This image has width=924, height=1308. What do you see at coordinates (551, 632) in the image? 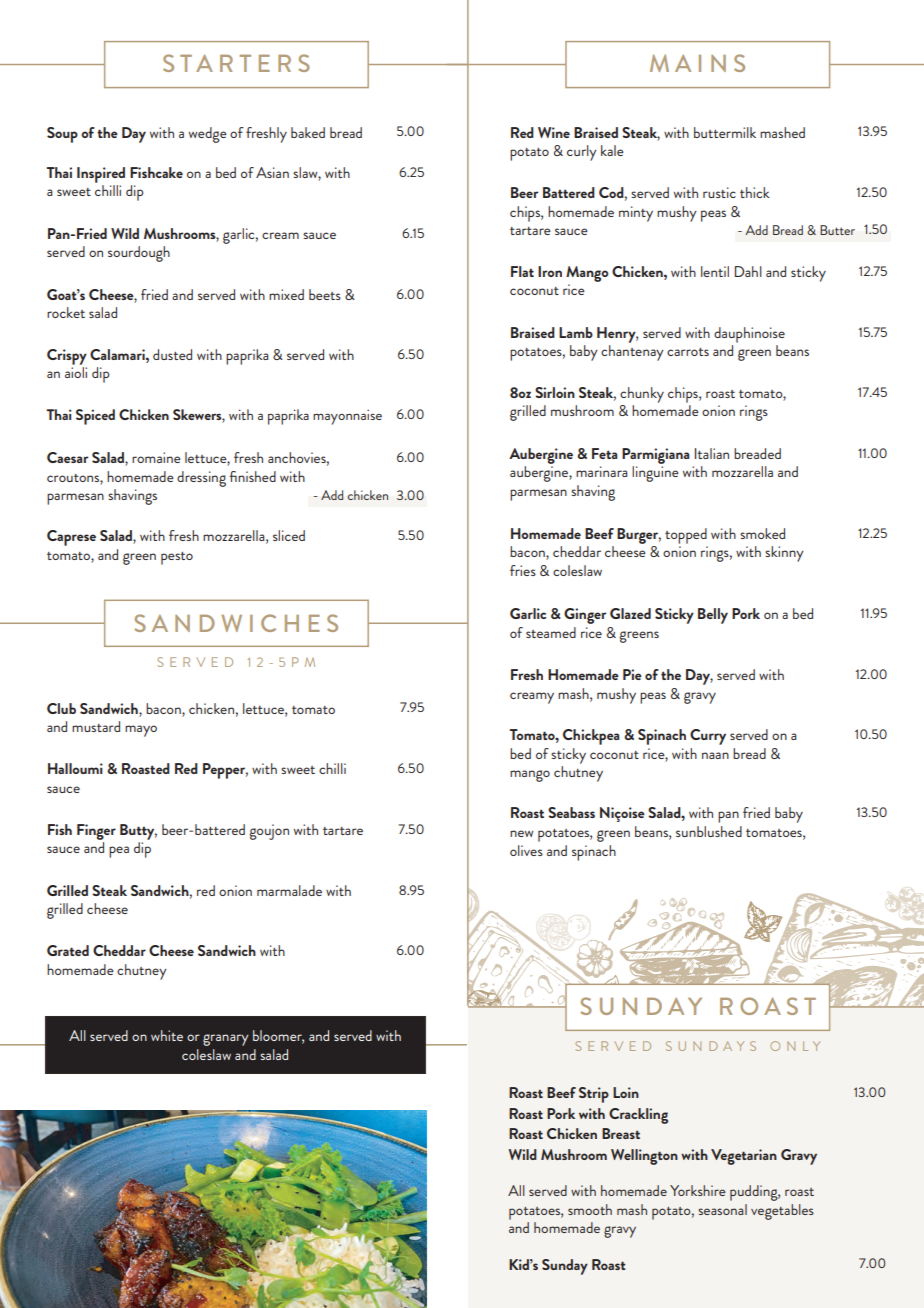
I see `steamed` at bounding box center [551, 632].
